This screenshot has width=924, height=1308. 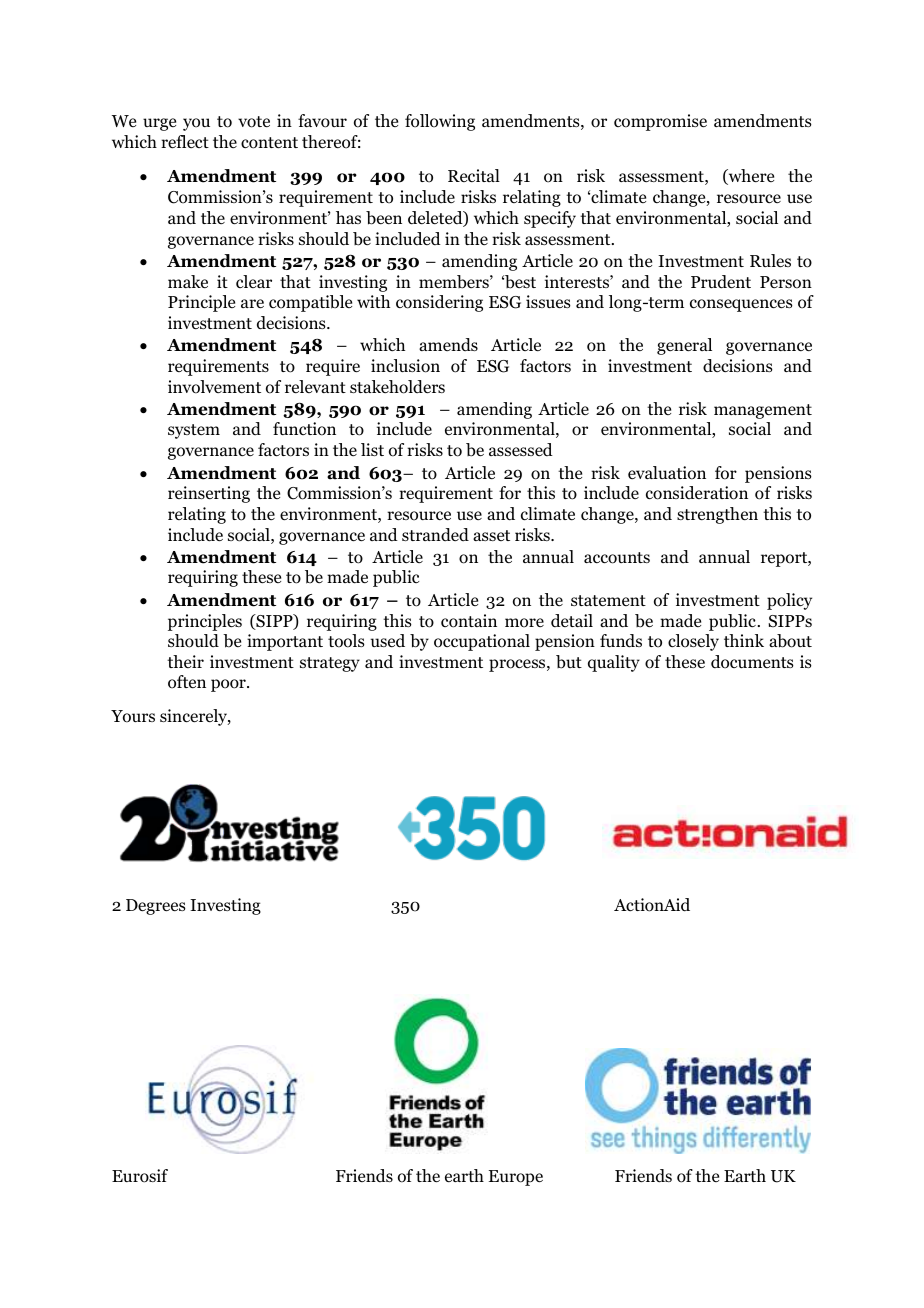 What do you see at coordinates (194, 431) in the screenshot?
I see `system` at bounding box center [194, 431].
